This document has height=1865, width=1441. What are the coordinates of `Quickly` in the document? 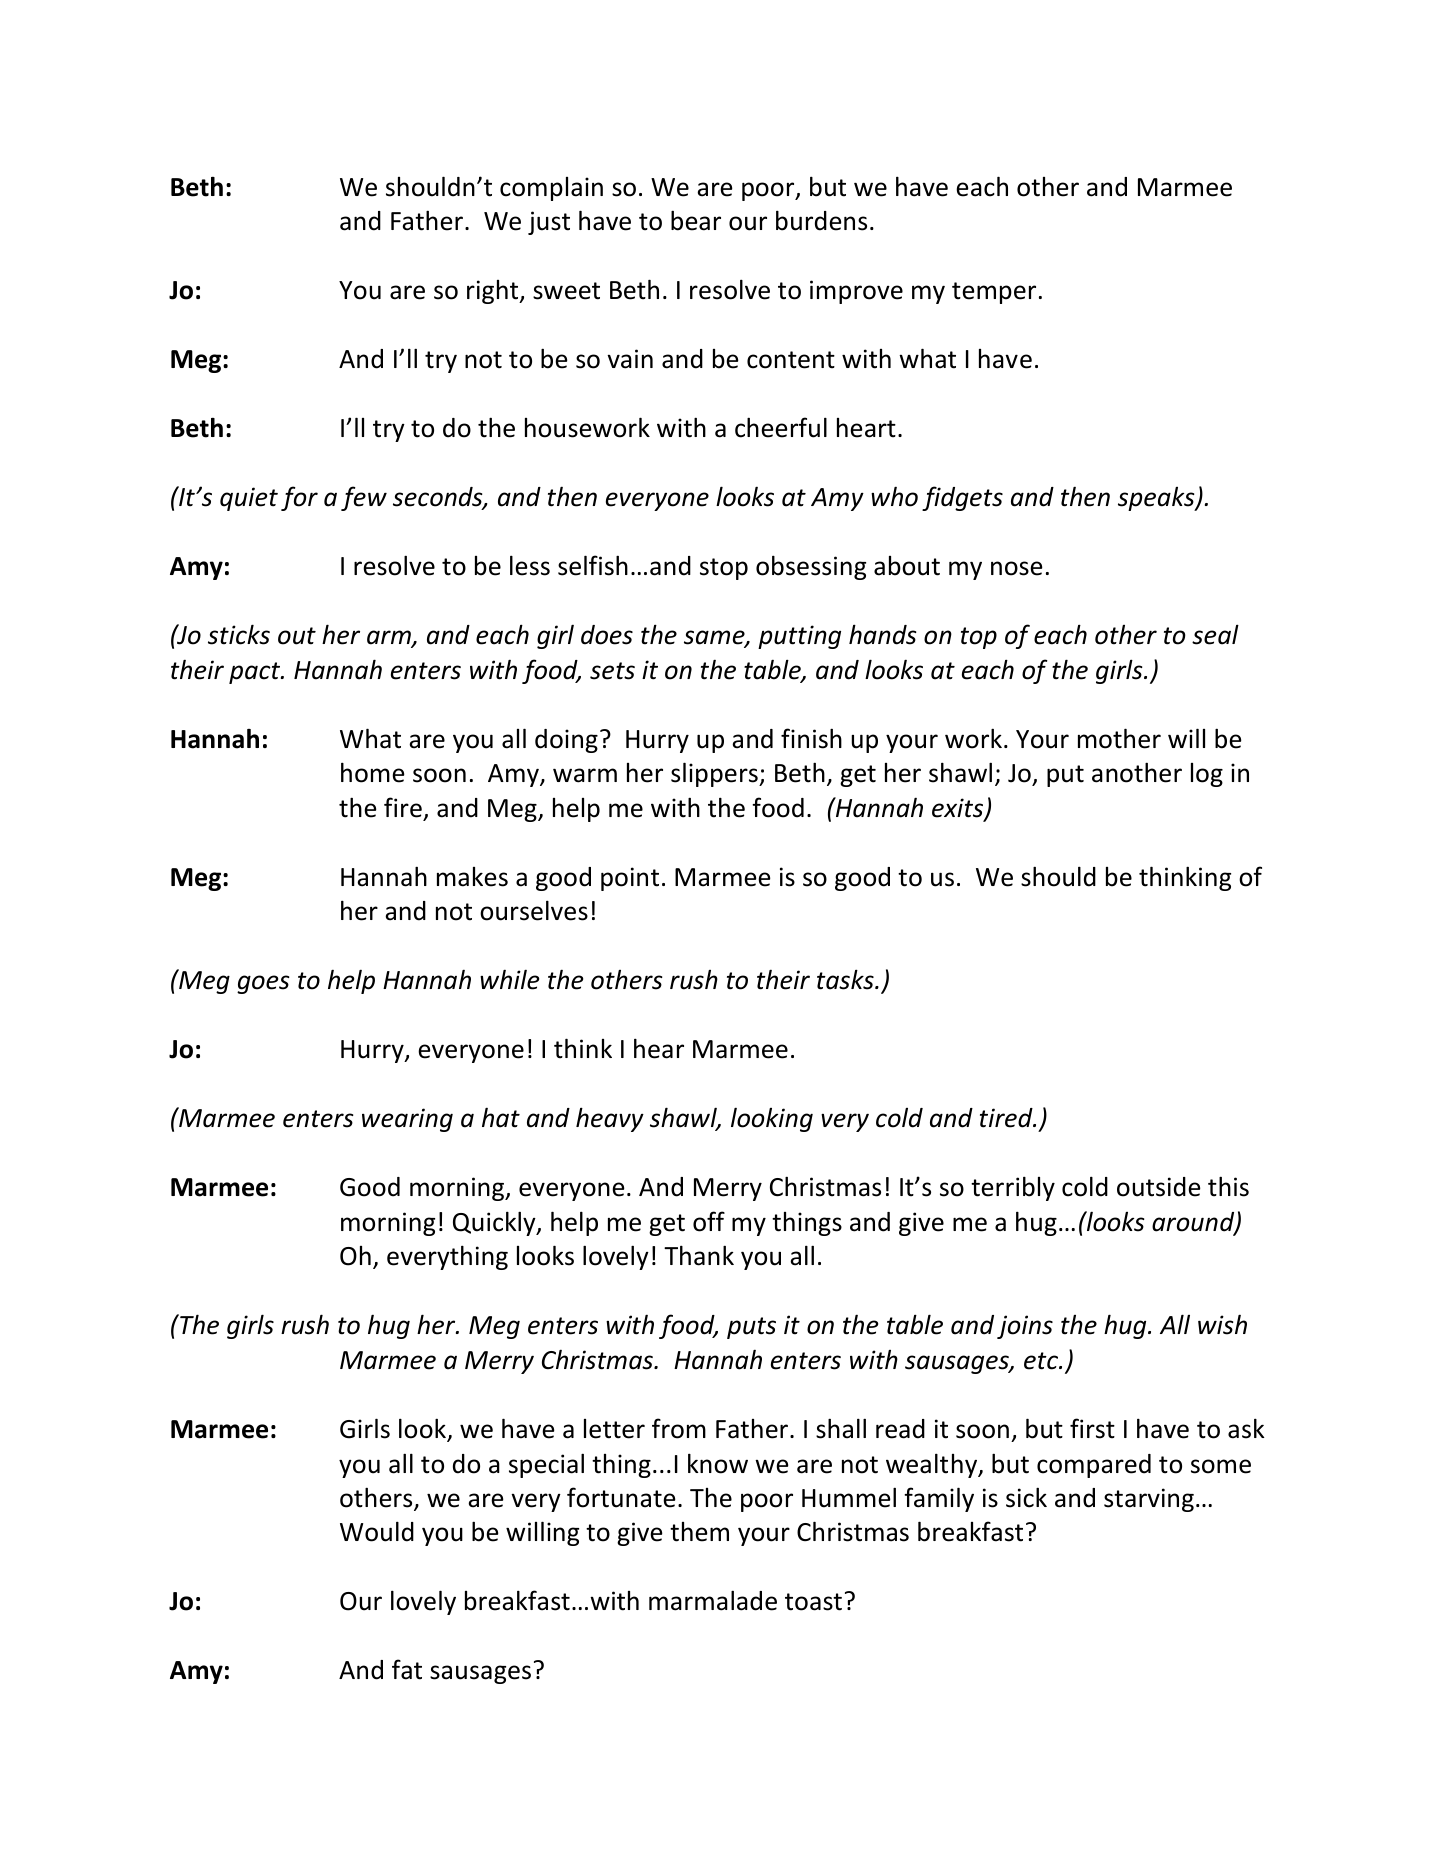 It's located at (495, 1223).
